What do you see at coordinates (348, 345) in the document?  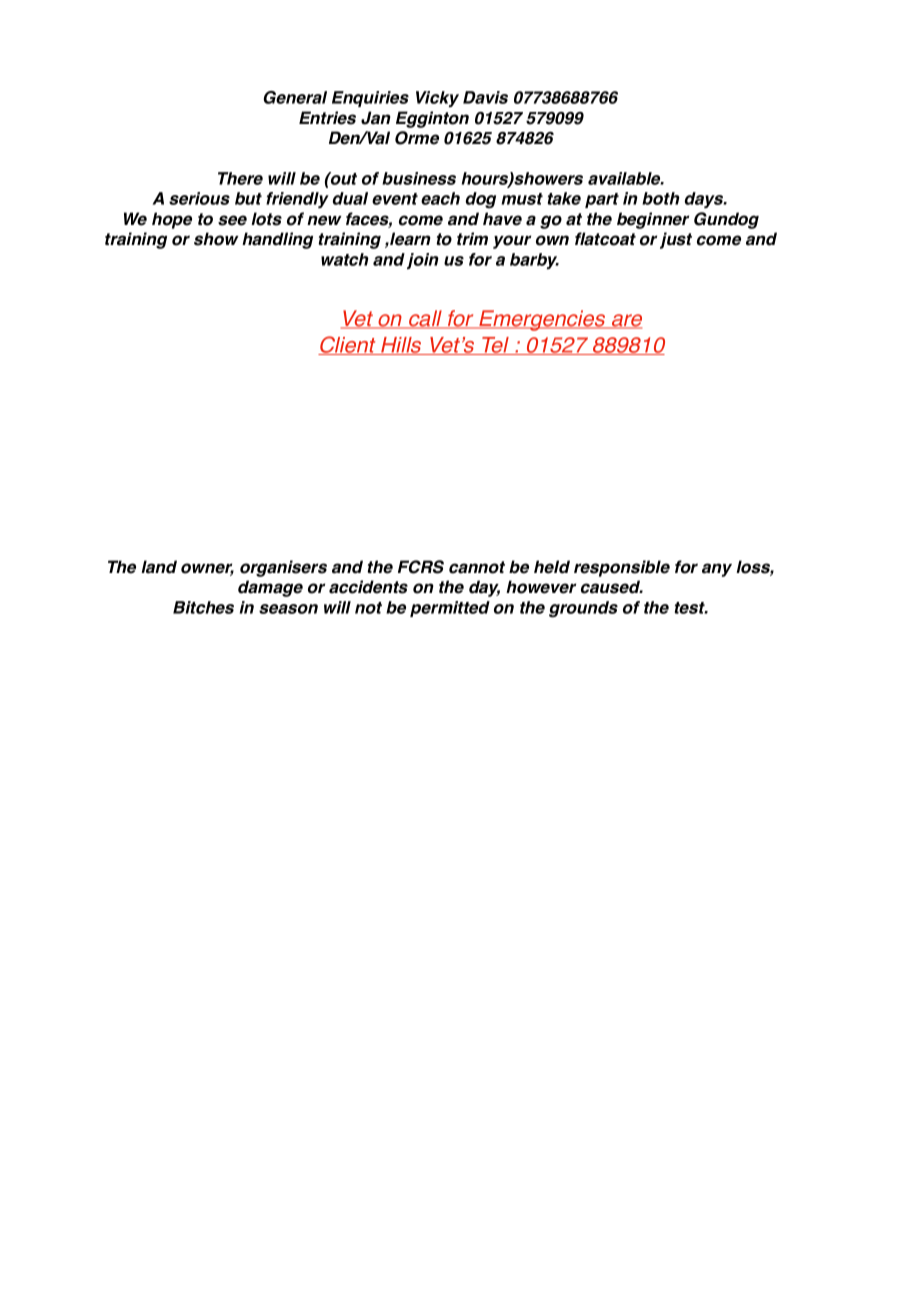 I see `Client` at bounding box center [348, 345].
